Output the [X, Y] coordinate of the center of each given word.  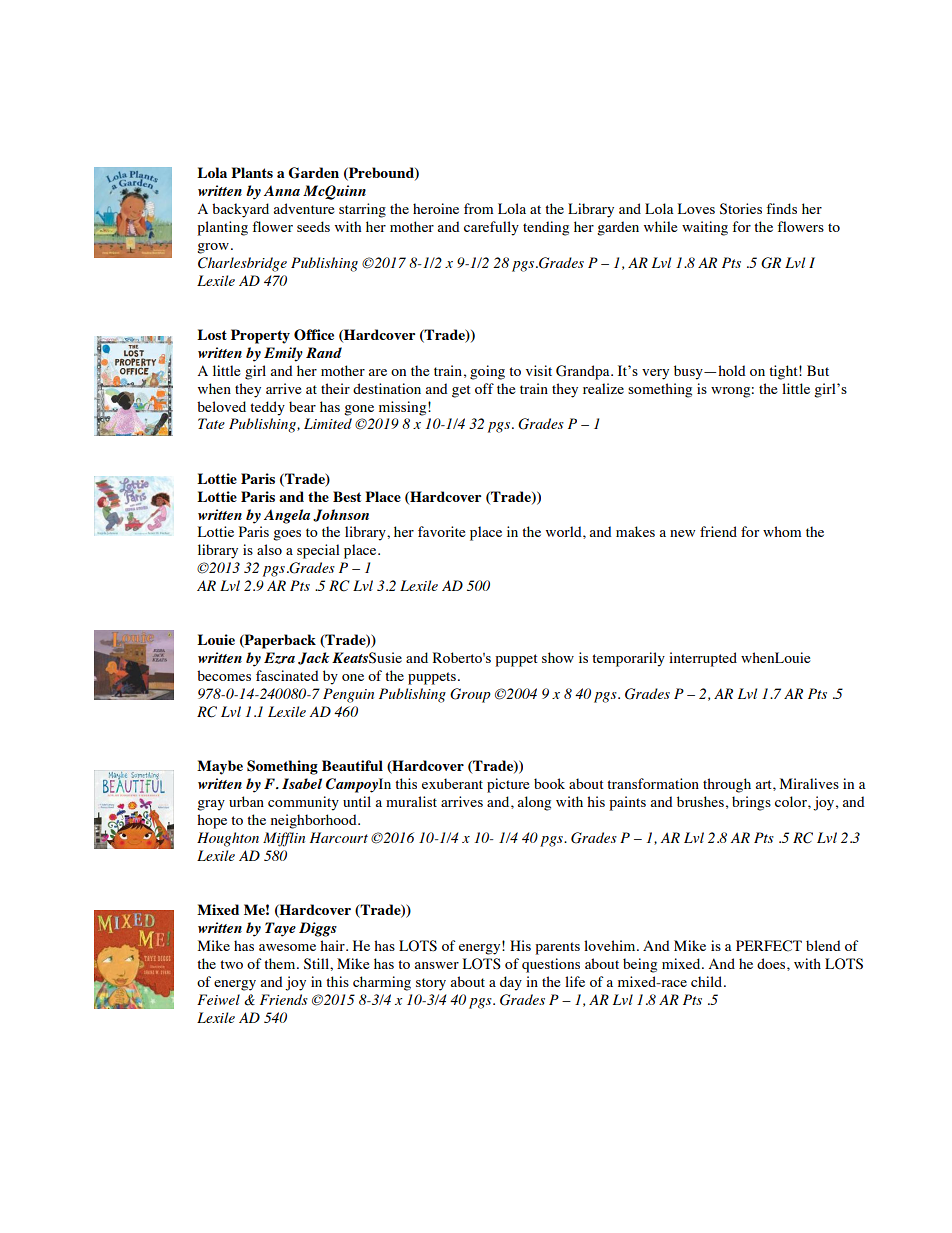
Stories [741, 209]
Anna [282, 190]
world [565, 531]
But [818, 370]
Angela [287, 516]
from [478, 208]
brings [751, 803]
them [281, 963]
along [534, 803]
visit [539, 370]
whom [782, 531]
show [558, 657]
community [303, 803]
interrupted [703, 659]
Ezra [279, 658]
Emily [283, 354]
